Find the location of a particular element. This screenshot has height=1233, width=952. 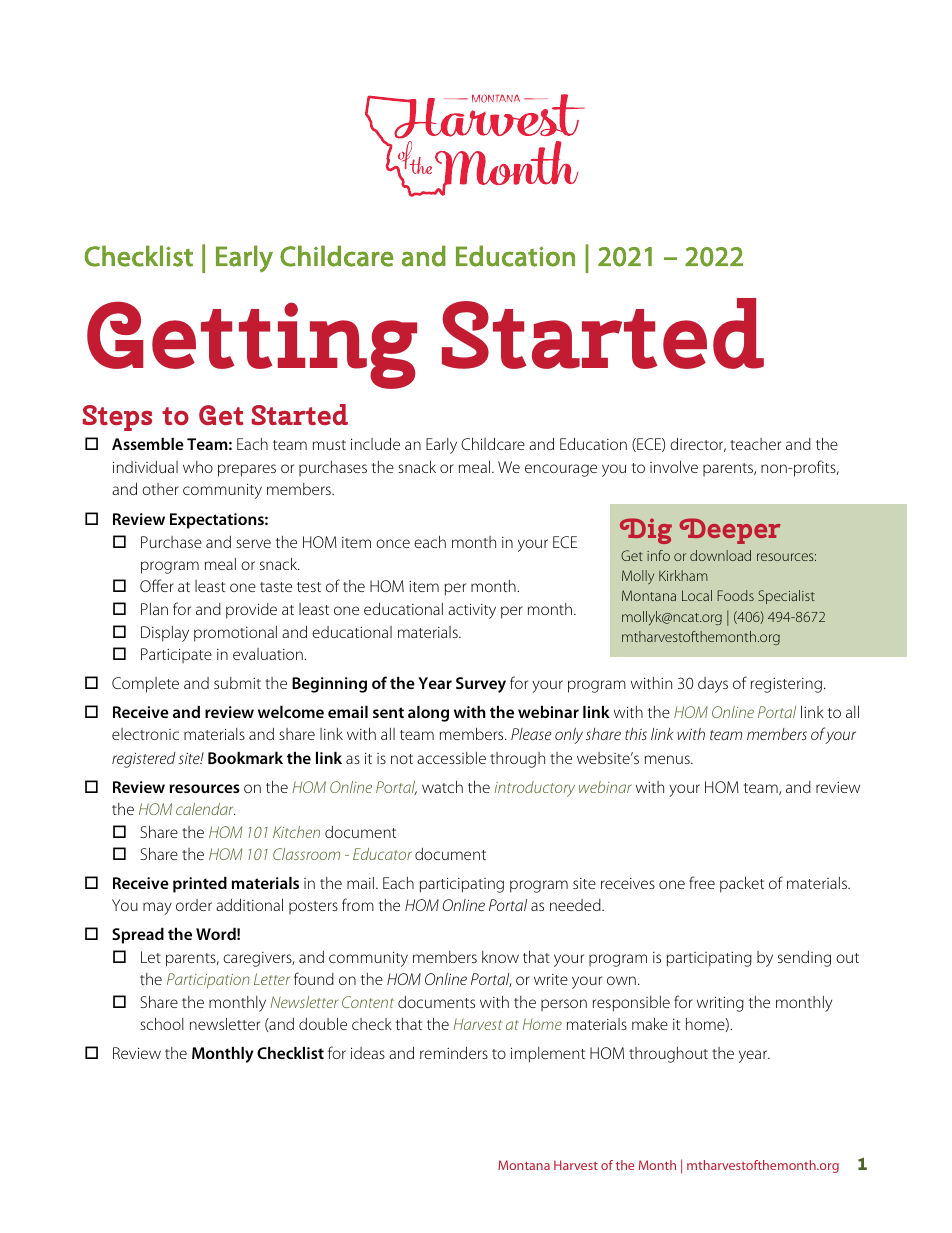

involve is located at coordinates (674, 467).
